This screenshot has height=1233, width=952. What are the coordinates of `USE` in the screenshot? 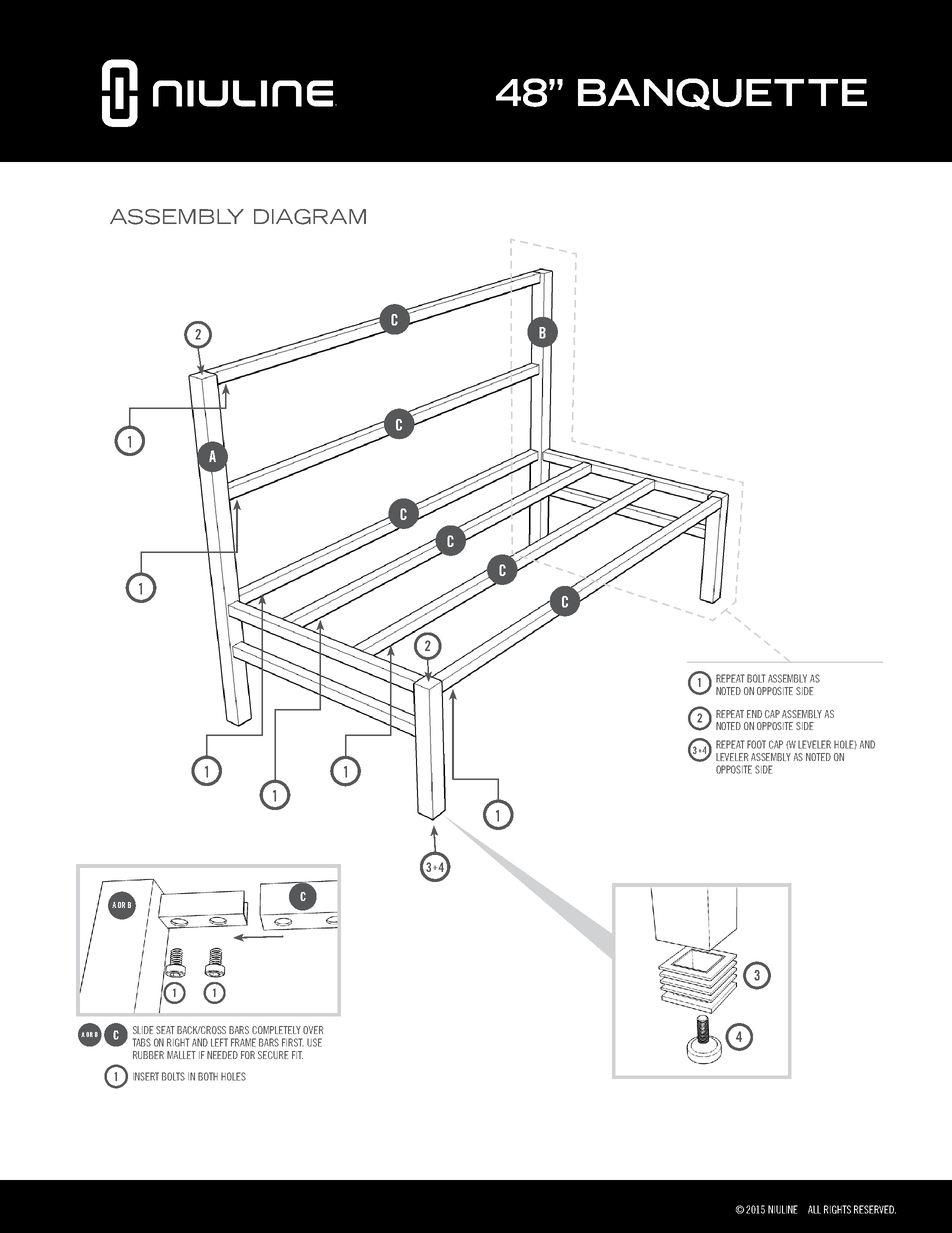 It's located at (314, 1042).
